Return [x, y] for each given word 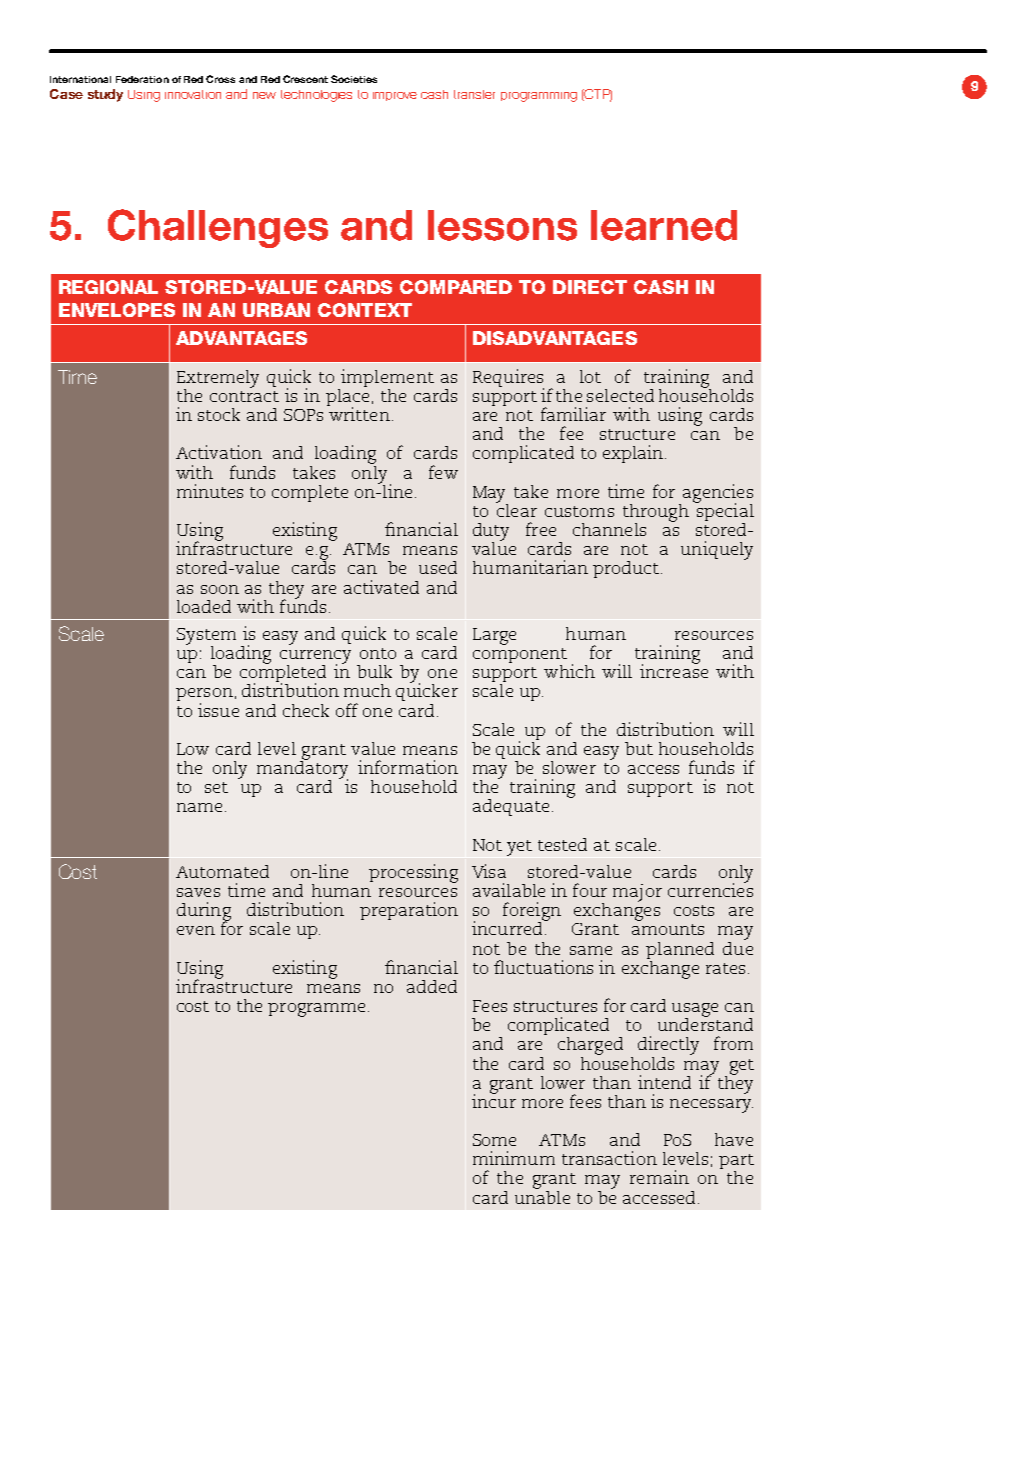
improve [395, 96]
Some [494, 1140]
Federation [142, 79]
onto [378, 653]
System [206, 637]
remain [659, 1177]
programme [316, 1010]
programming [539, 97]
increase [674, 670]
